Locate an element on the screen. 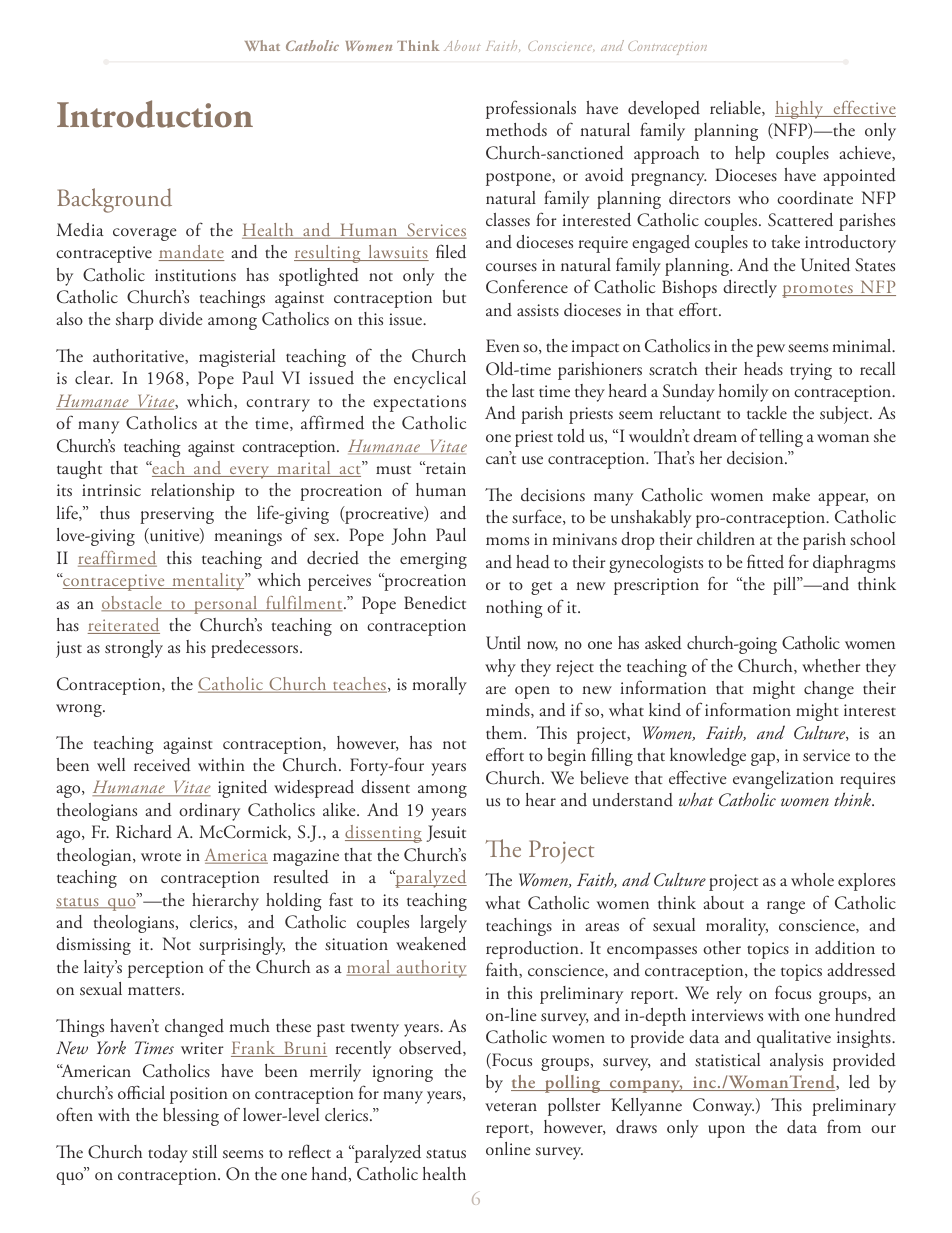 The width and height of the screenshot is (952, 1233). Even is located at coordinates (503, 345).
